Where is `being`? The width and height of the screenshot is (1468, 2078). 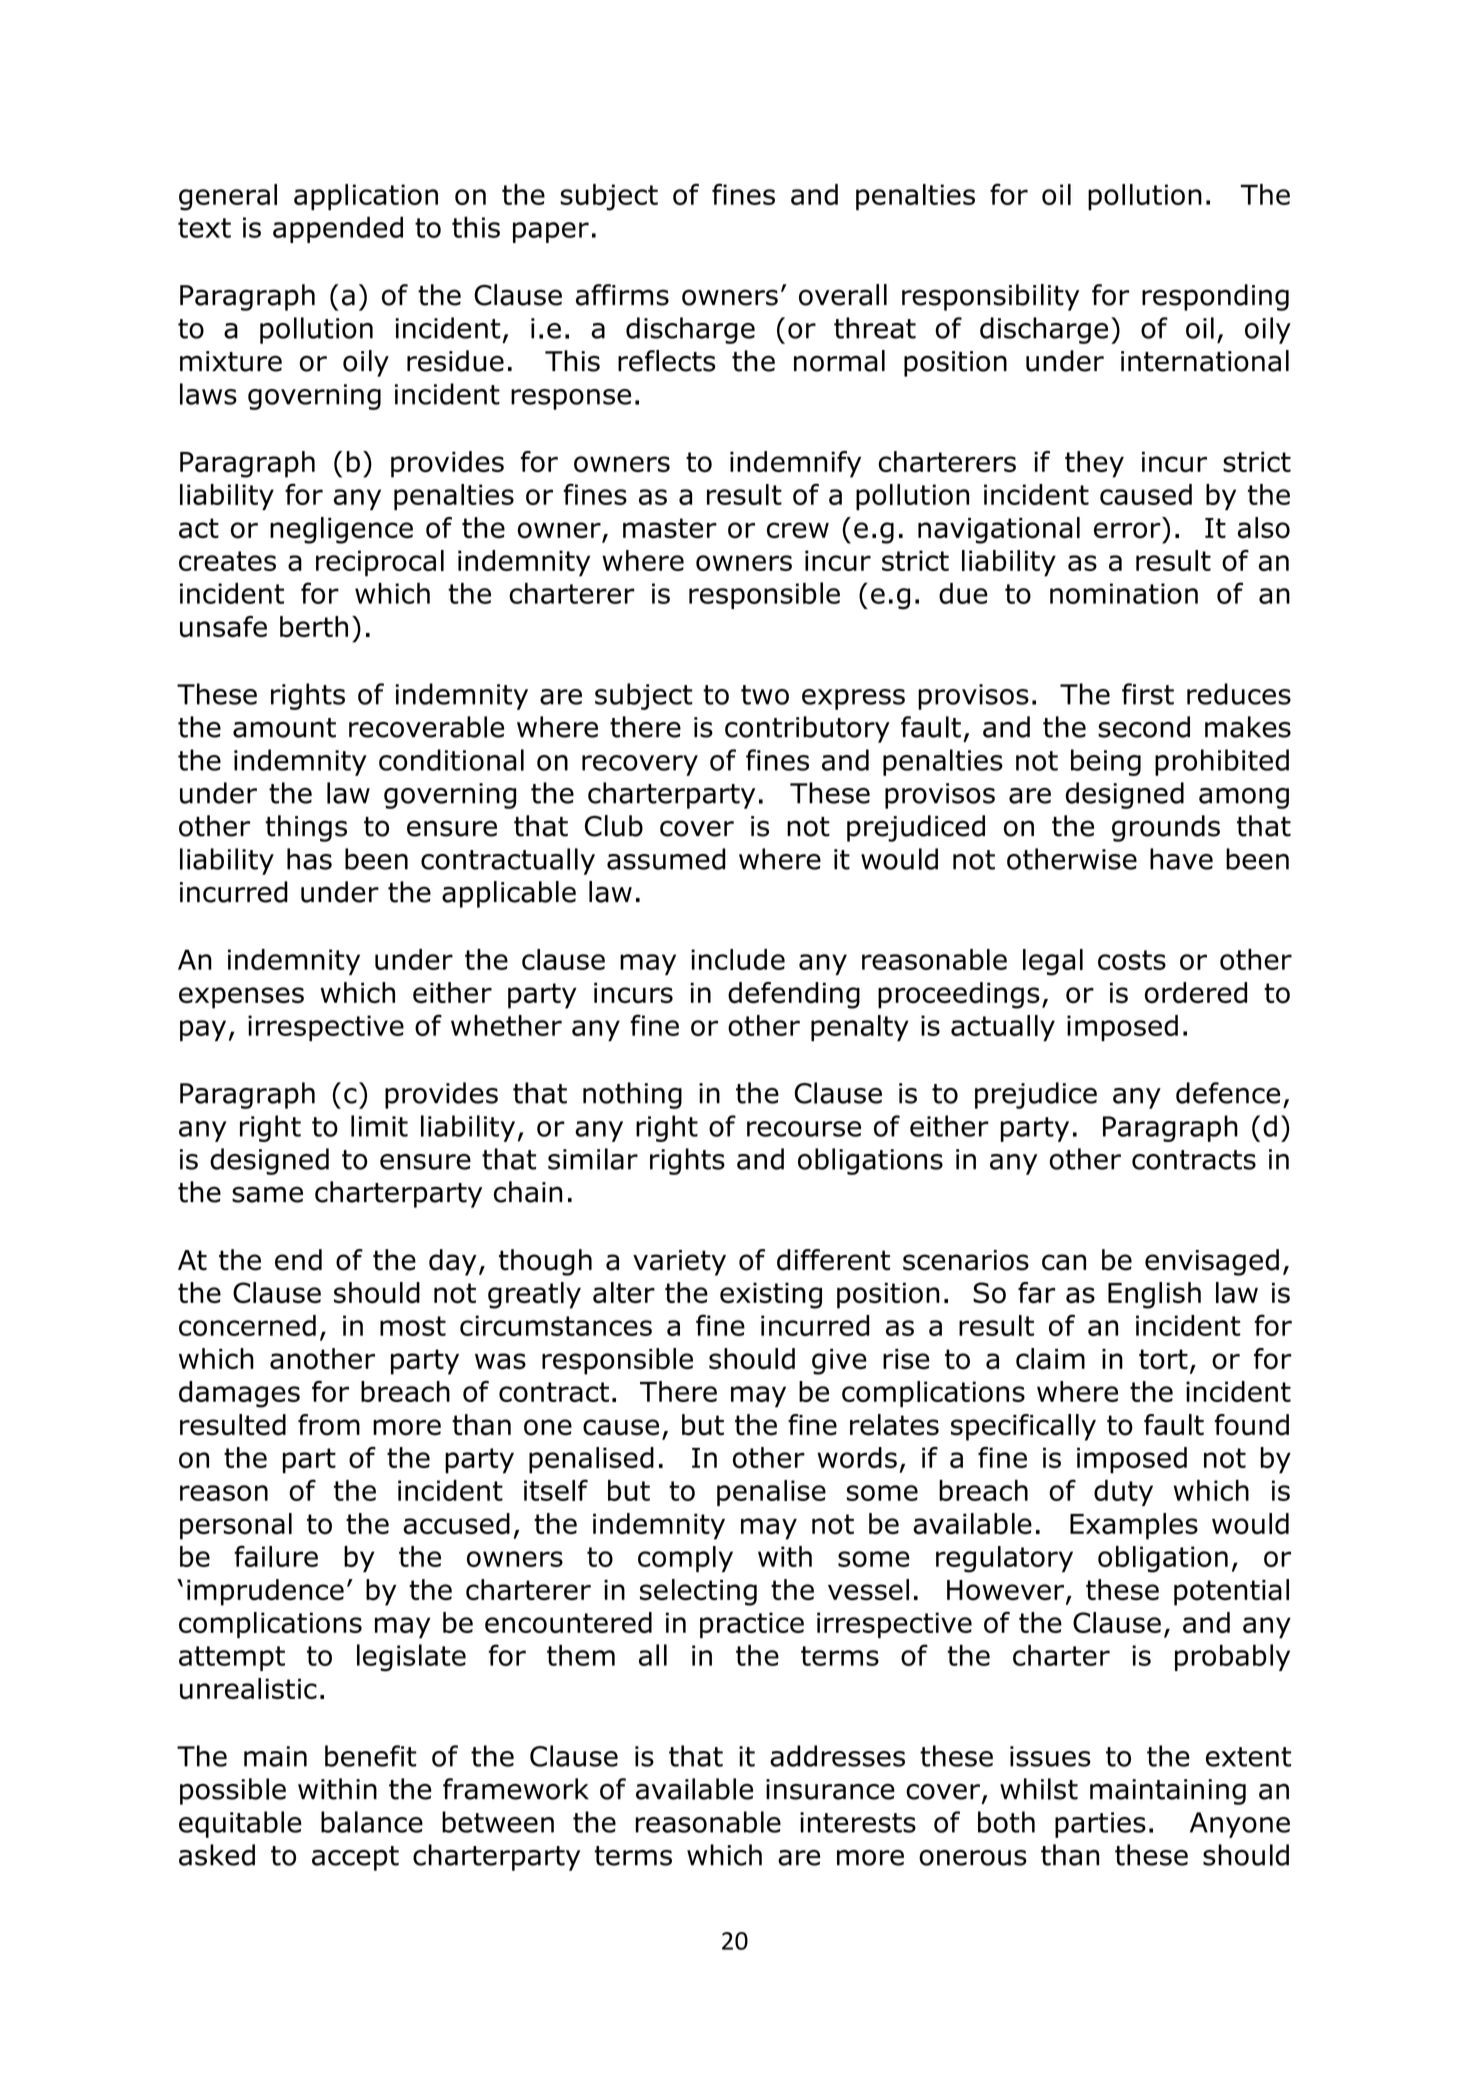 being is located at coordinates (1106, 762).
